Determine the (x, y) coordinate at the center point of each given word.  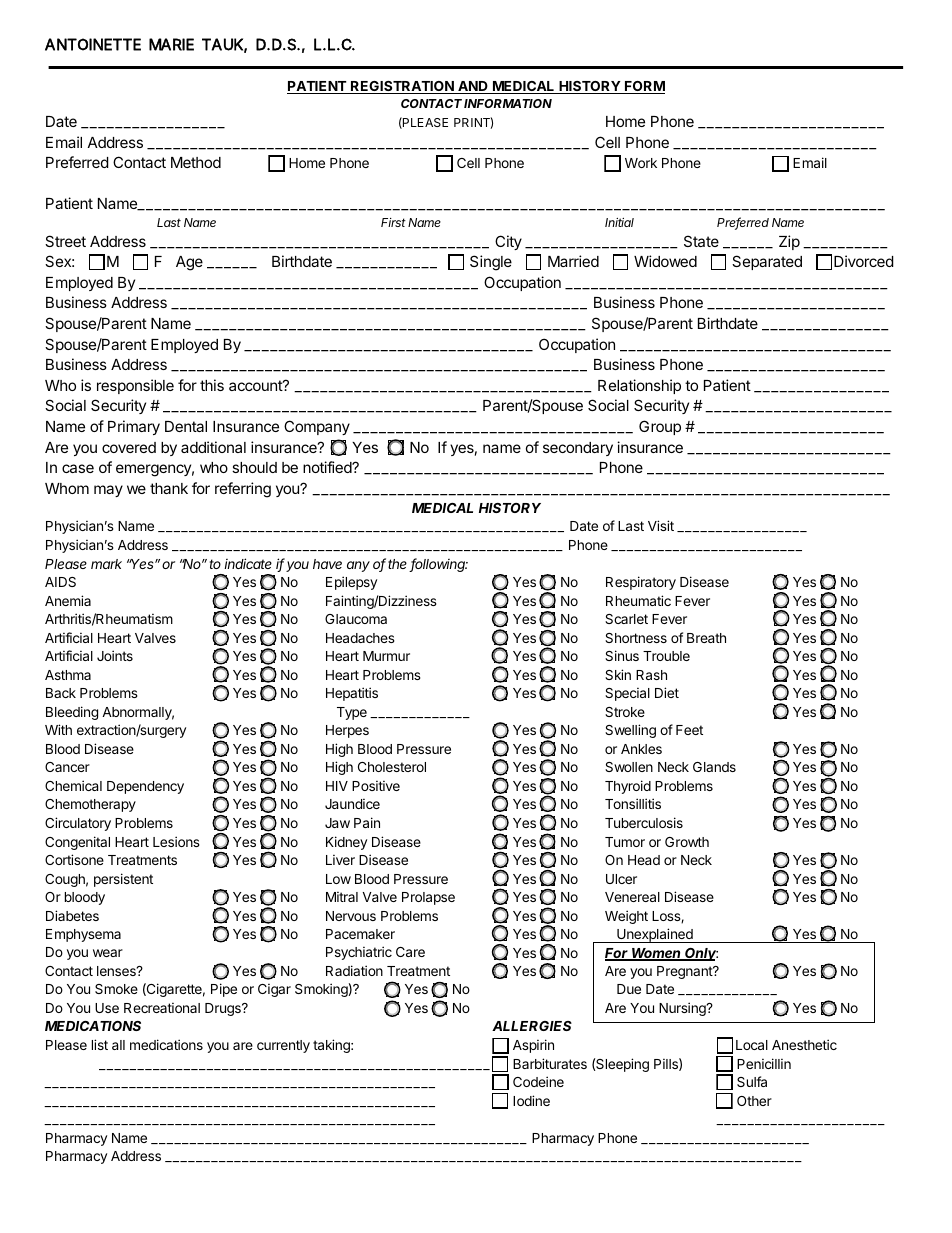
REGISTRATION (402, 87)
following (439, 565)
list (100, 1044)
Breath (706, 638)
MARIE (171, 44)
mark (106, 564)
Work (641, 163)
